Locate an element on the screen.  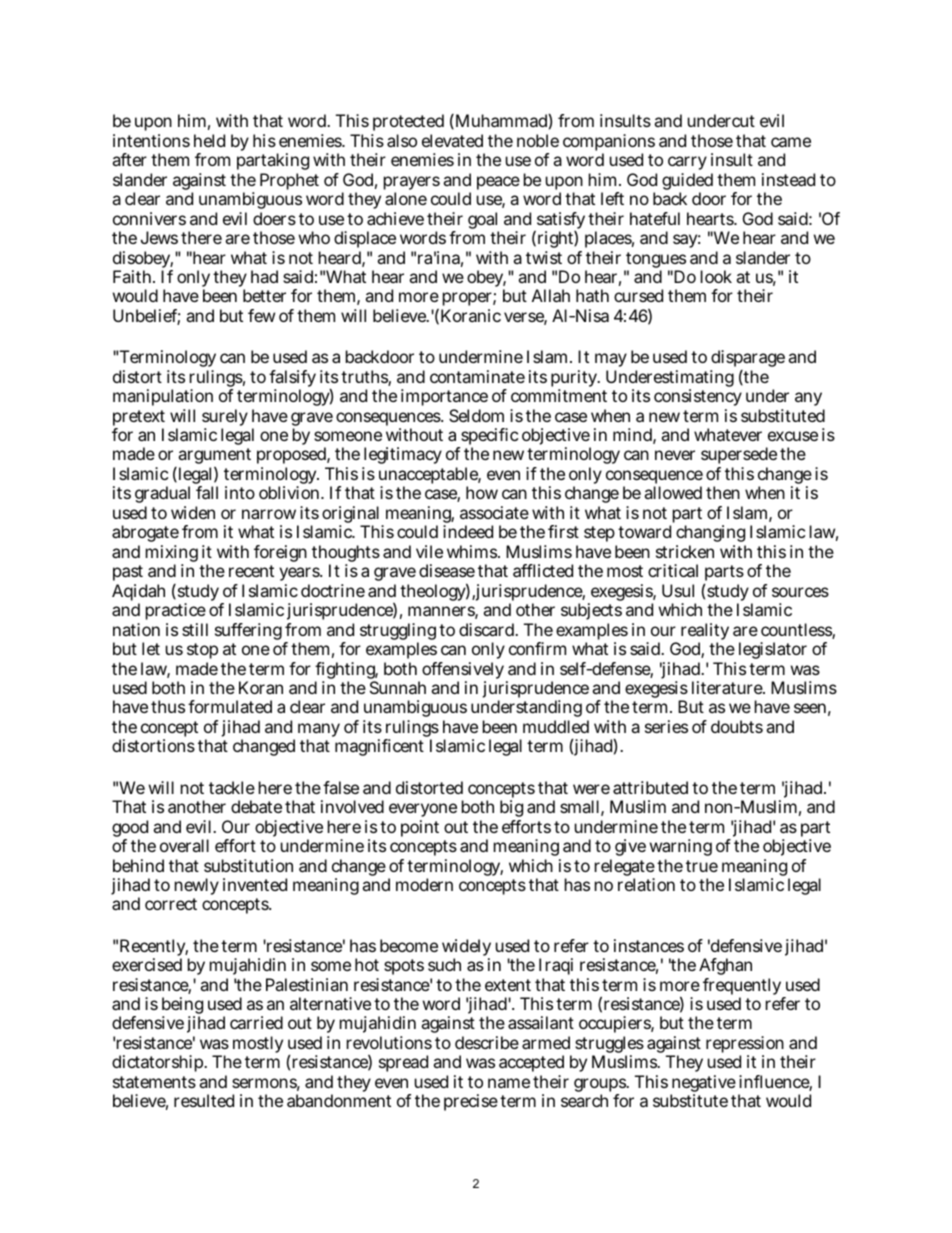
elevated is located at coordinates (452, 140).
